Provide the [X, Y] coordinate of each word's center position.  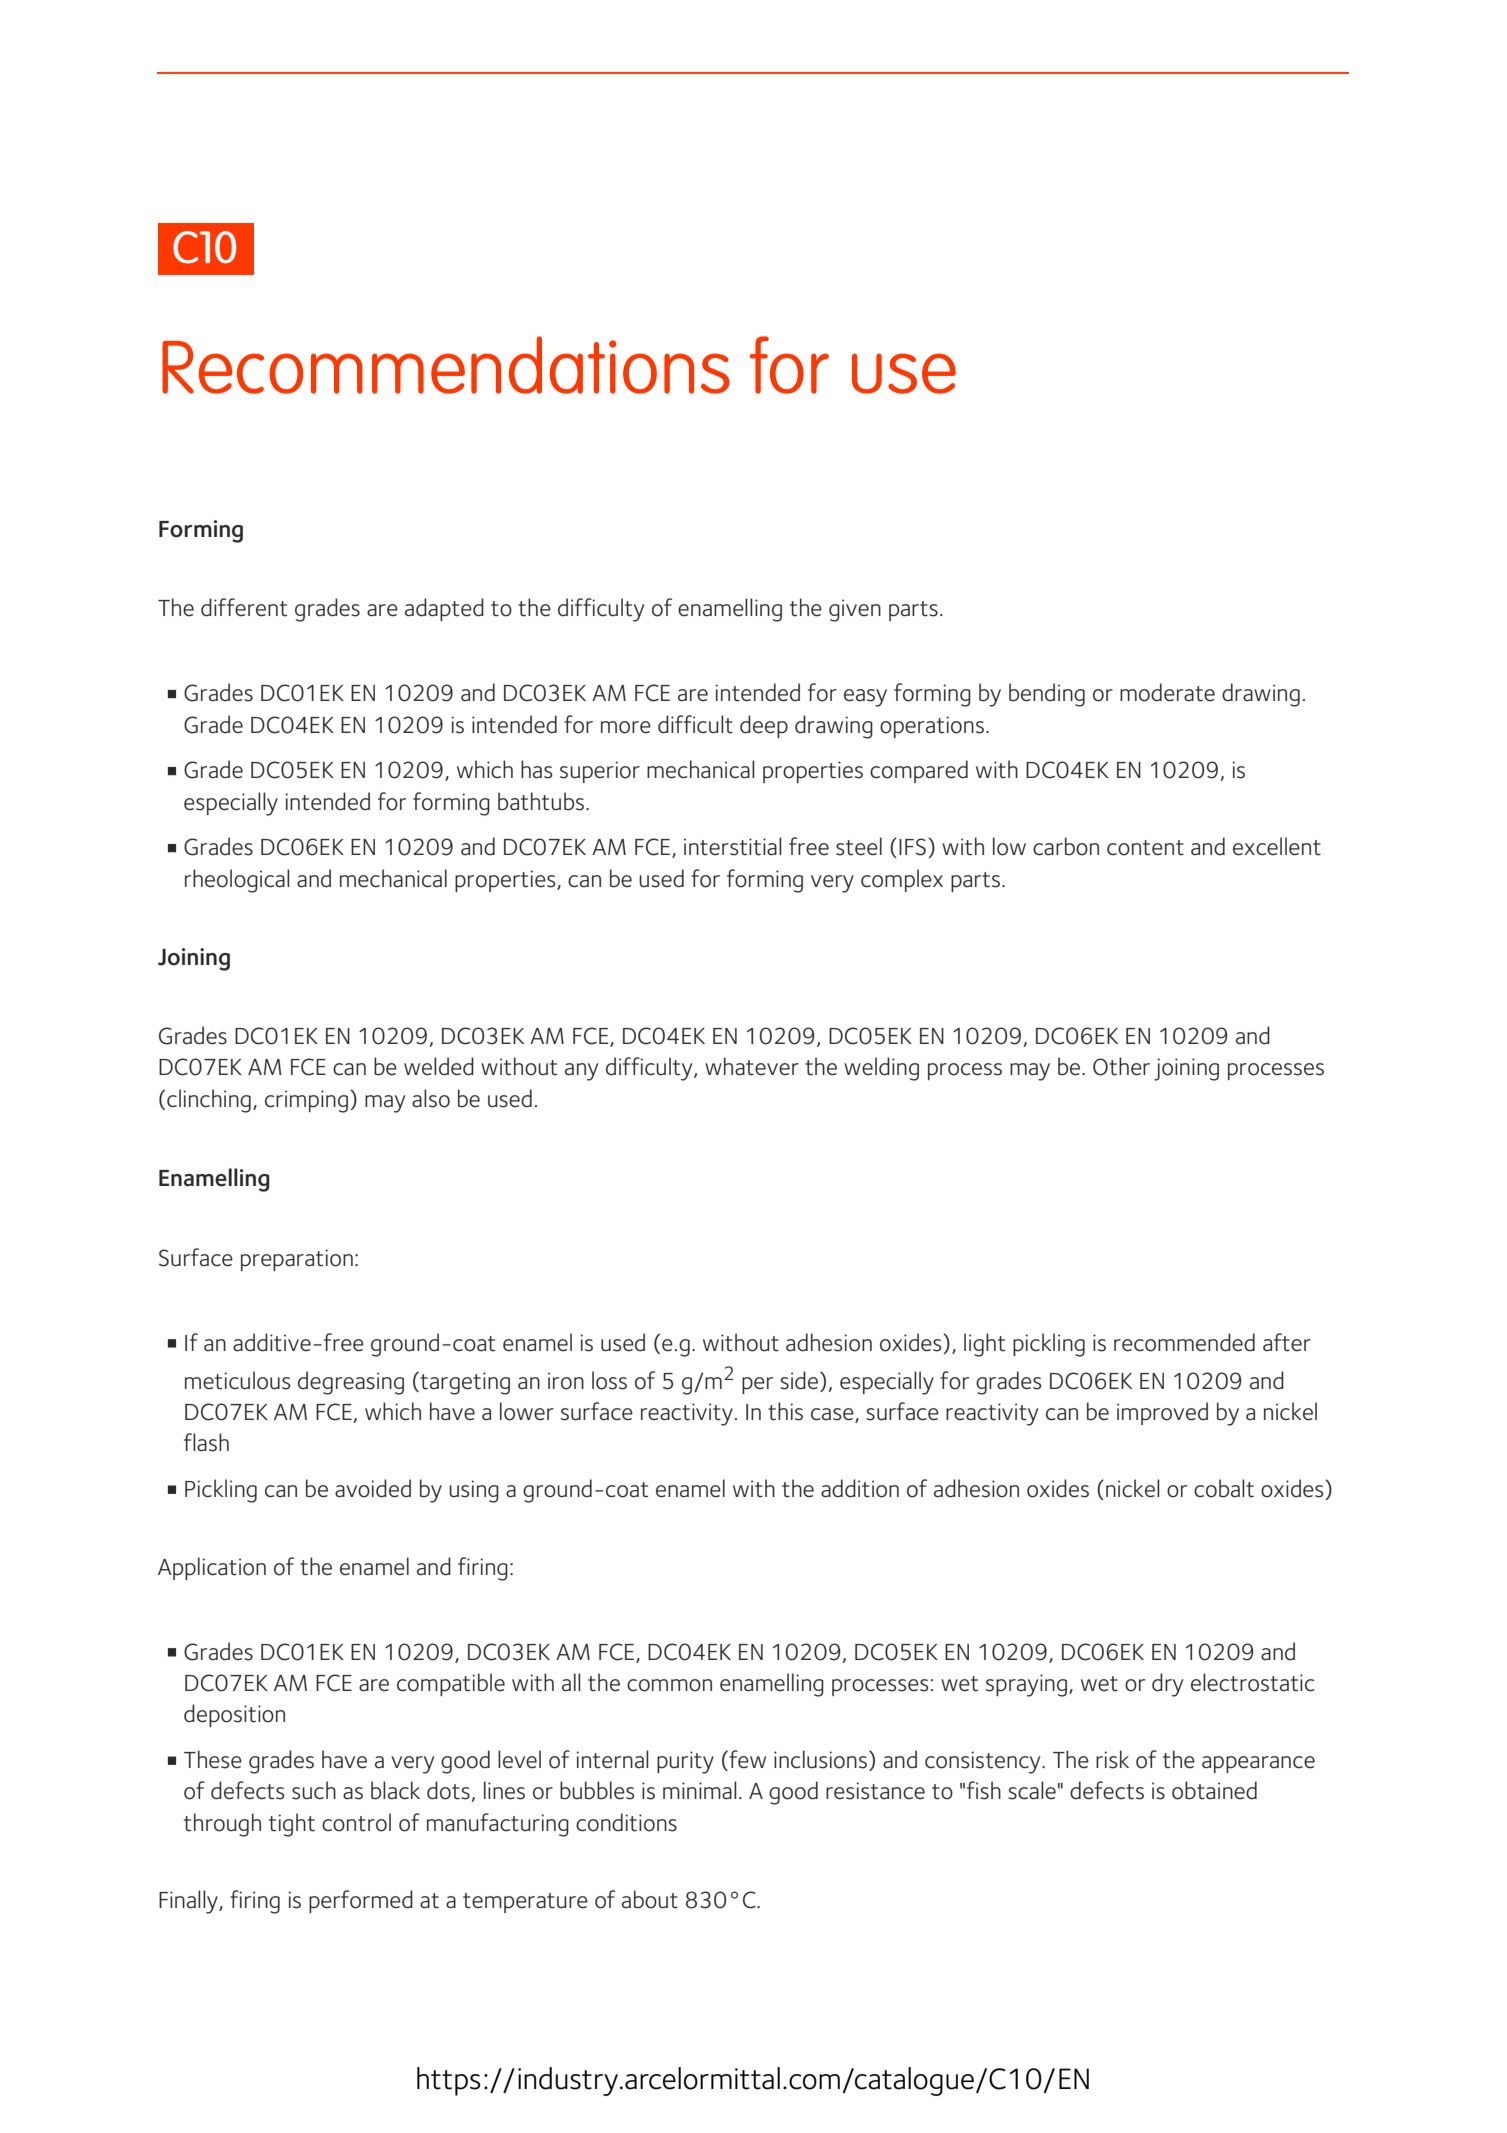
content [1145, 848]
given [855, 610]
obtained [1214, 1790]
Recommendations [446, 365]
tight [292, 1825]
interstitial [733, 846]
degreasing [351, 1383]
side [799, 1380]
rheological [237, 881]
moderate [1167, 692]
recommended [1184, 1342]
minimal [700, 1790]
